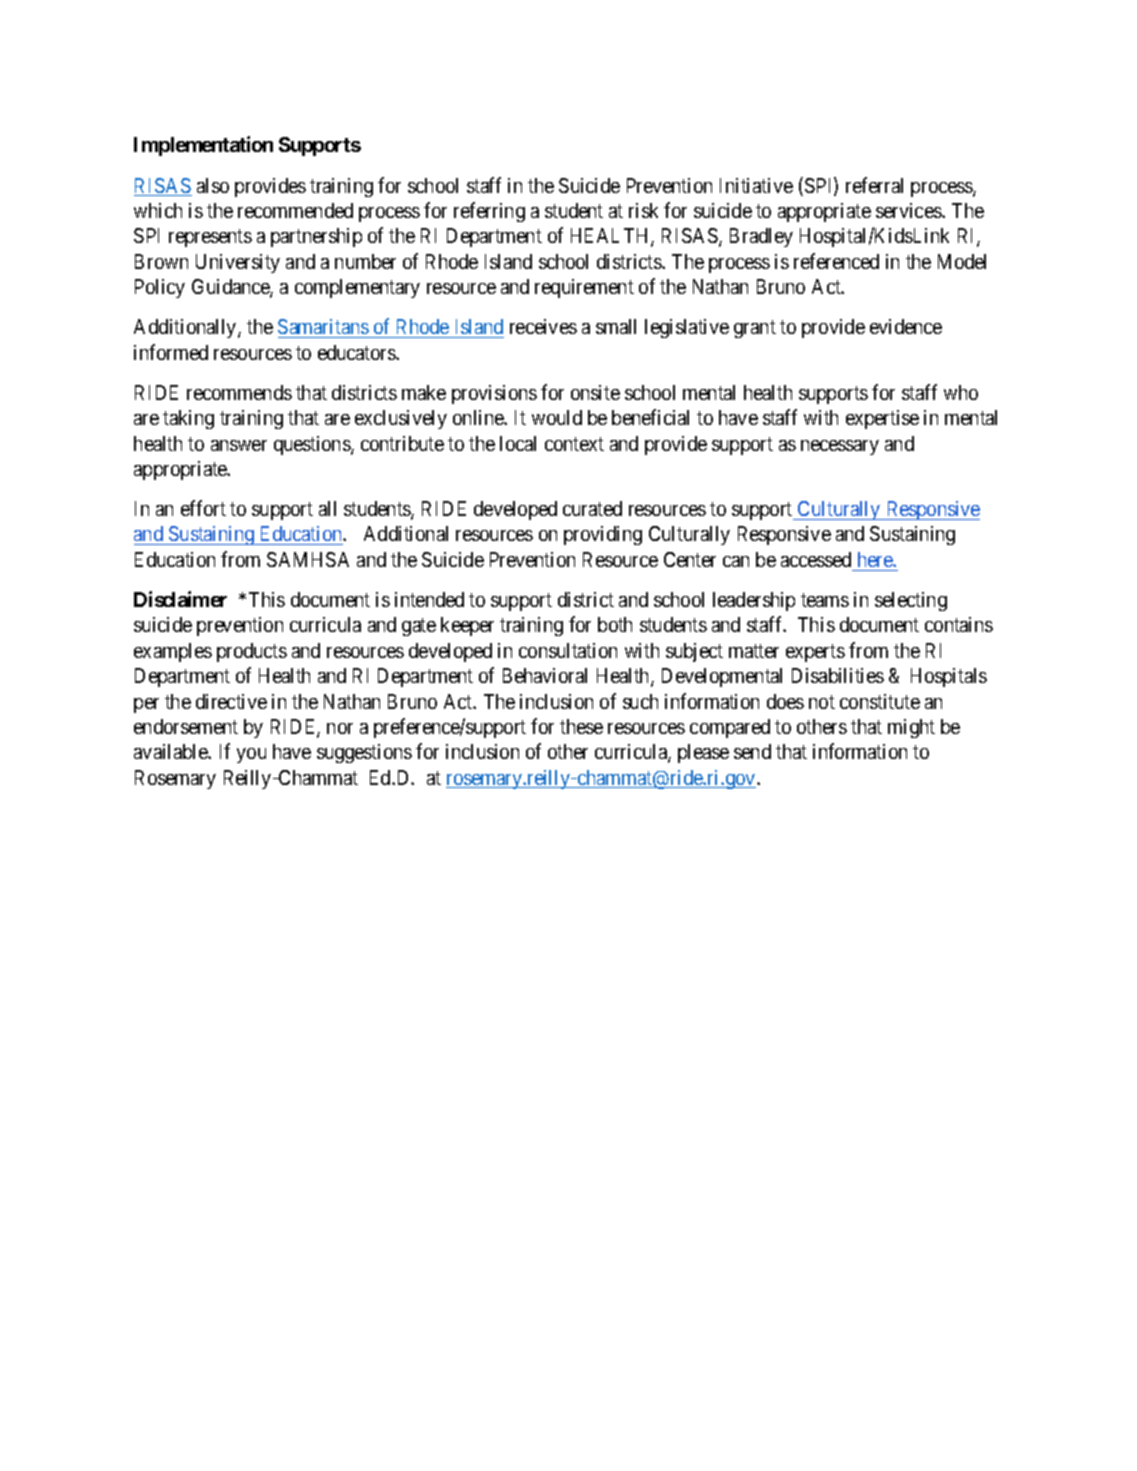 This screenshot has width=1137, height=1471. What do you see at coordinates (251, 755) in the screenshot?
I see `you` at bounding box center [251, 755].
